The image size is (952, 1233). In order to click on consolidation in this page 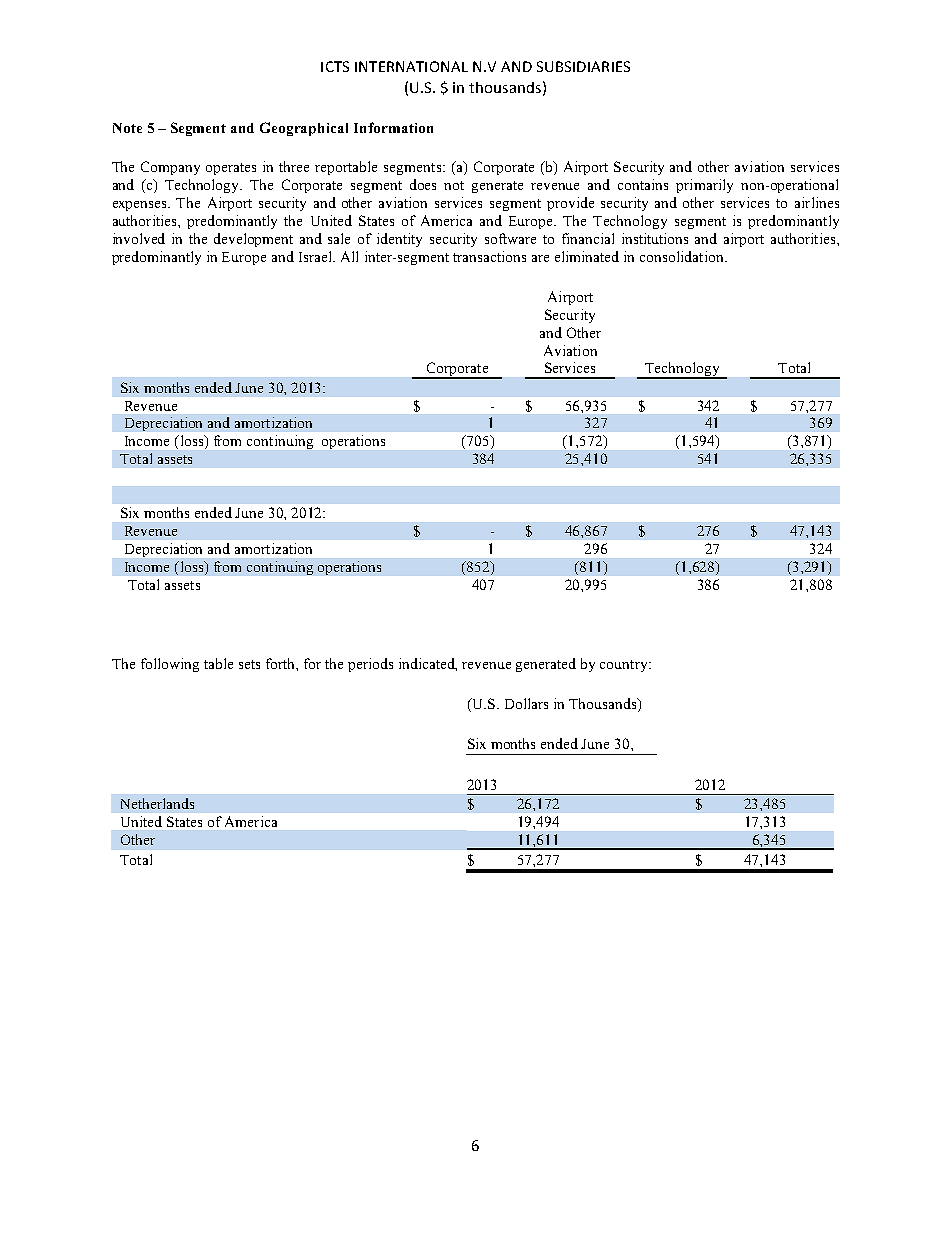, I will do `click(683, 256)`.
